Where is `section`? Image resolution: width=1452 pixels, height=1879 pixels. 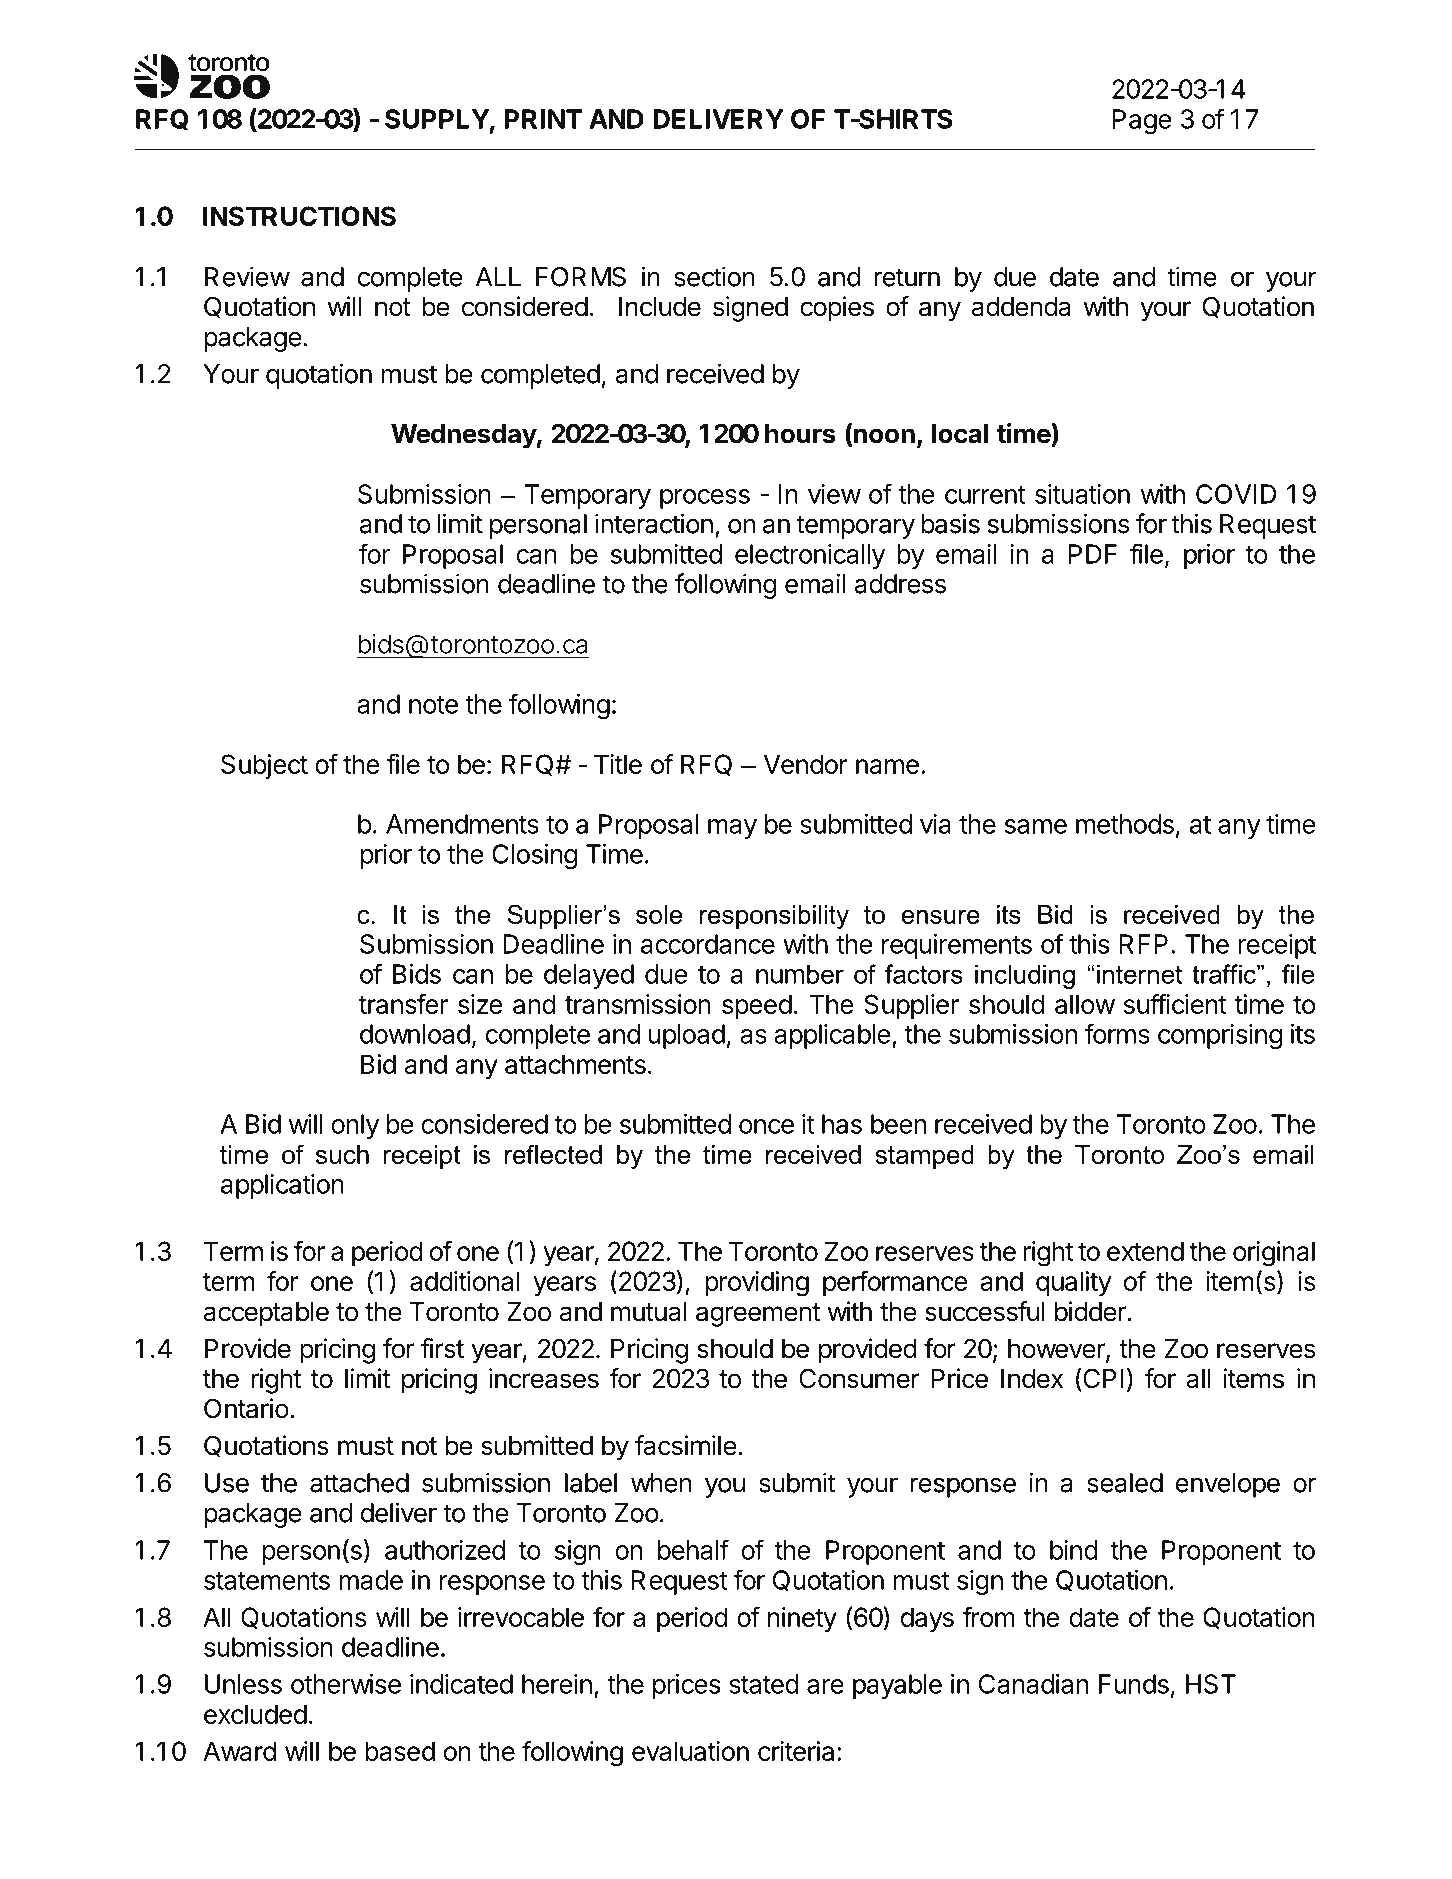
section is located at coordinates (714, 276).
